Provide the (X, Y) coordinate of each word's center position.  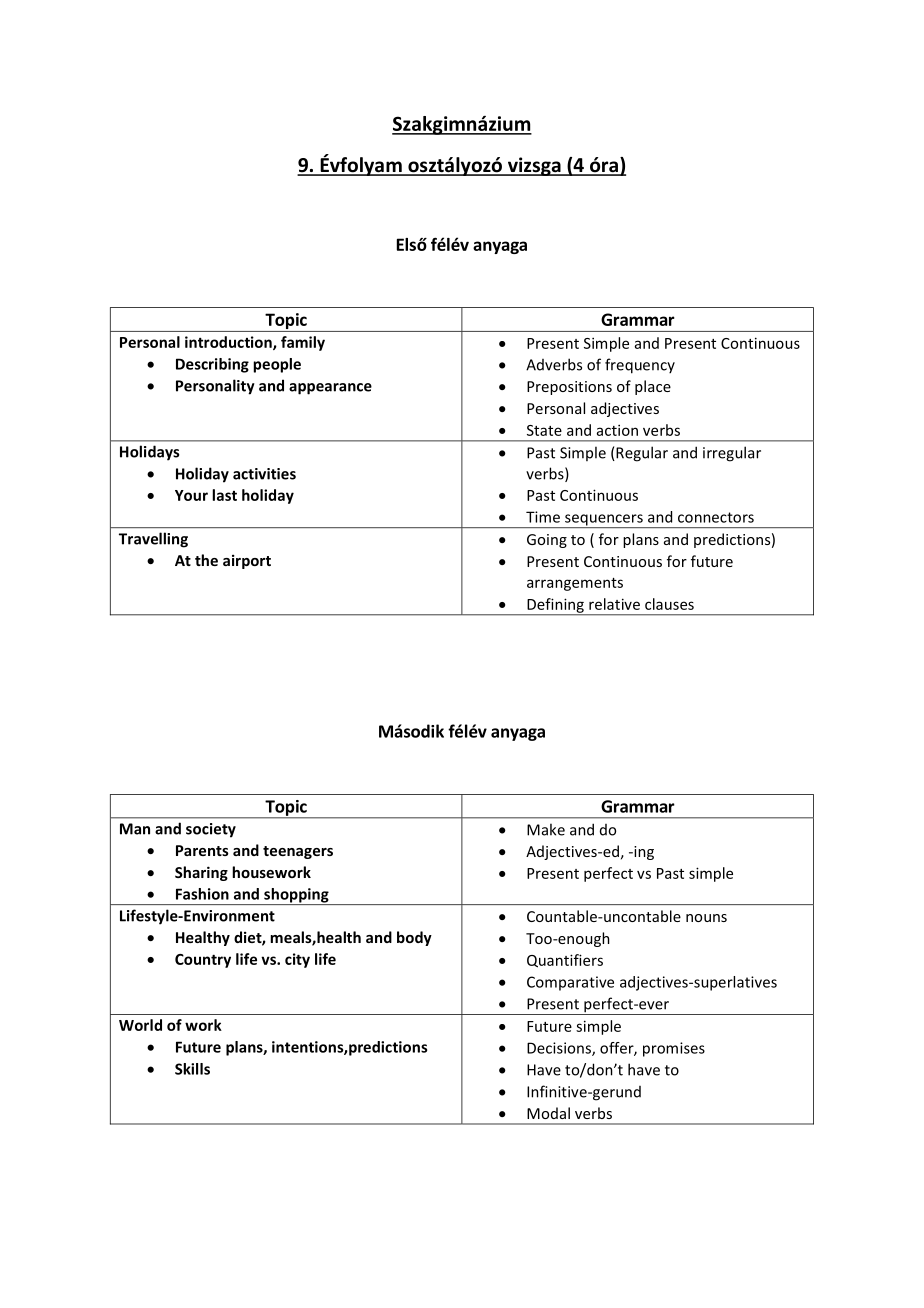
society (211, 830)
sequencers (604, 521)
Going (547, 541)
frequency (640, 366)
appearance (330, 389)
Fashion (202, 894)
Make (546, 829)
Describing (212, 365)
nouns (706, 918)
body (414, 938)
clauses (669, 604)
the (206, 560)
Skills (192, 1069)
